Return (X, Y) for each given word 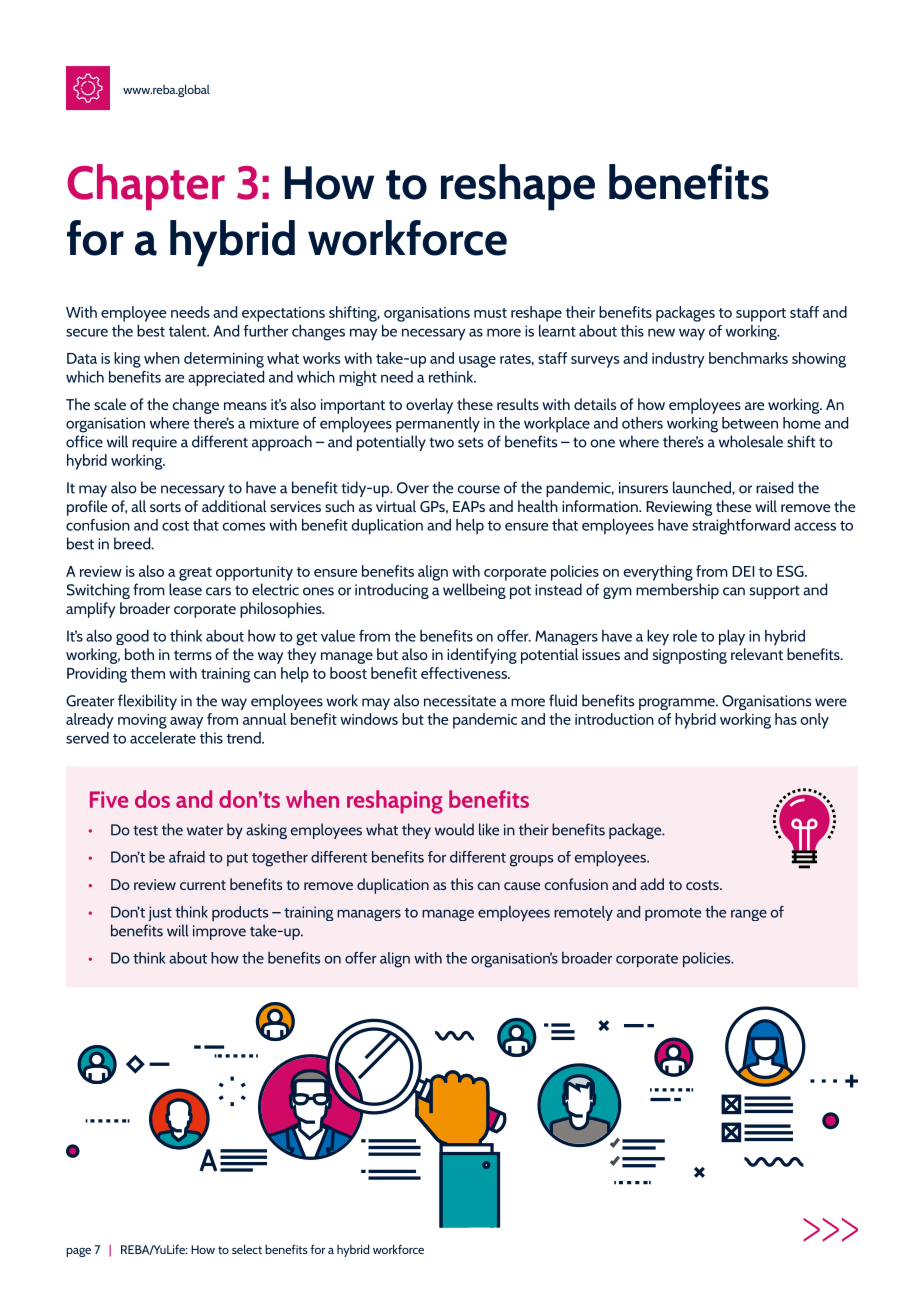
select (247, 1249)
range (749, 915)
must (490, 313)
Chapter (146, 187)
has (786, 719)
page (78, 1252)
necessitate (460, 701)
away (186, 723)
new (661, 333)
